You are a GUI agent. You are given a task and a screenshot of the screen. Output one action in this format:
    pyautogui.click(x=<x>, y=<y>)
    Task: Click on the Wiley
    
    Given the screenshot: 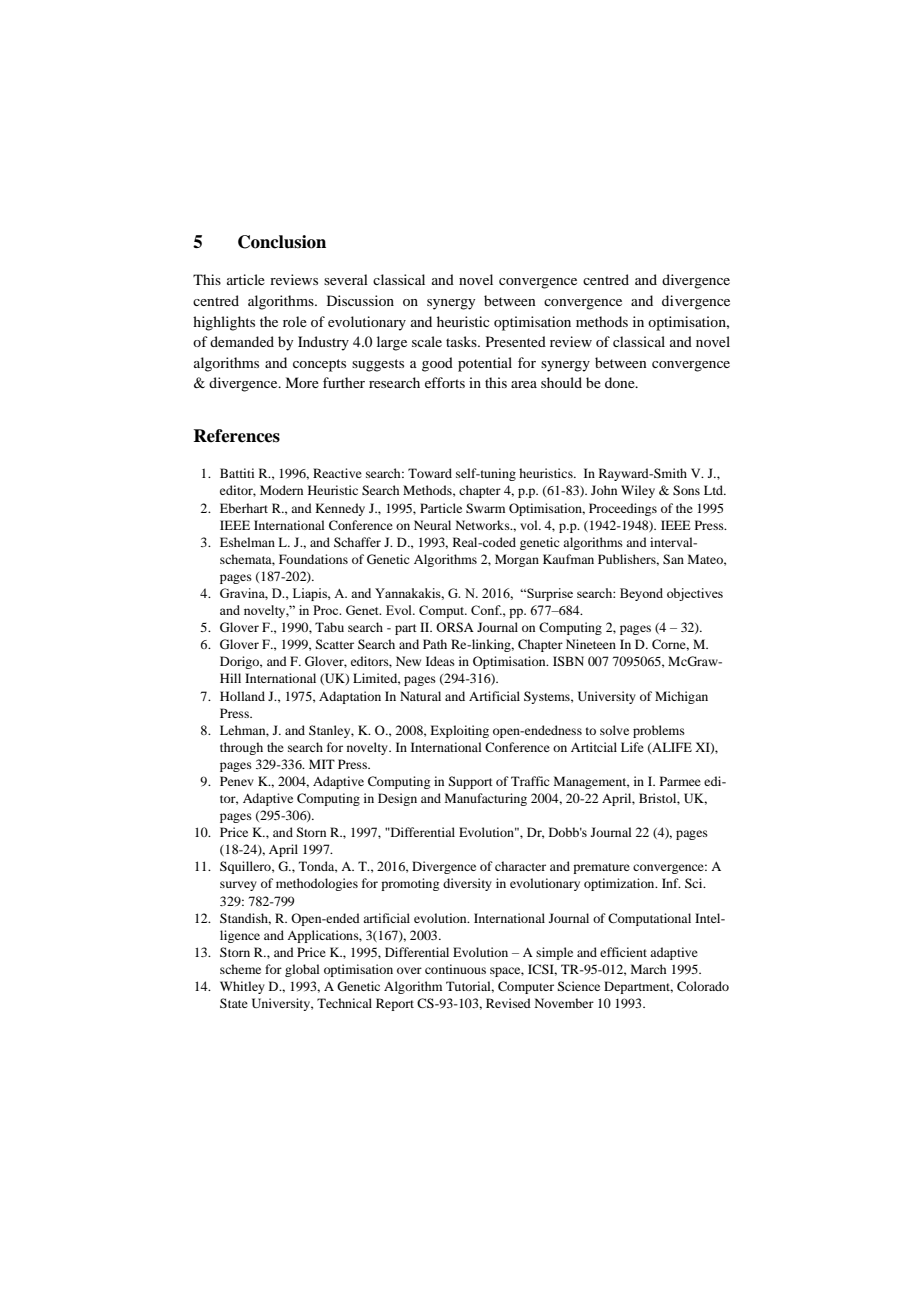 What is the action you would take?
    pyautogui.click(x=638, y=491)
